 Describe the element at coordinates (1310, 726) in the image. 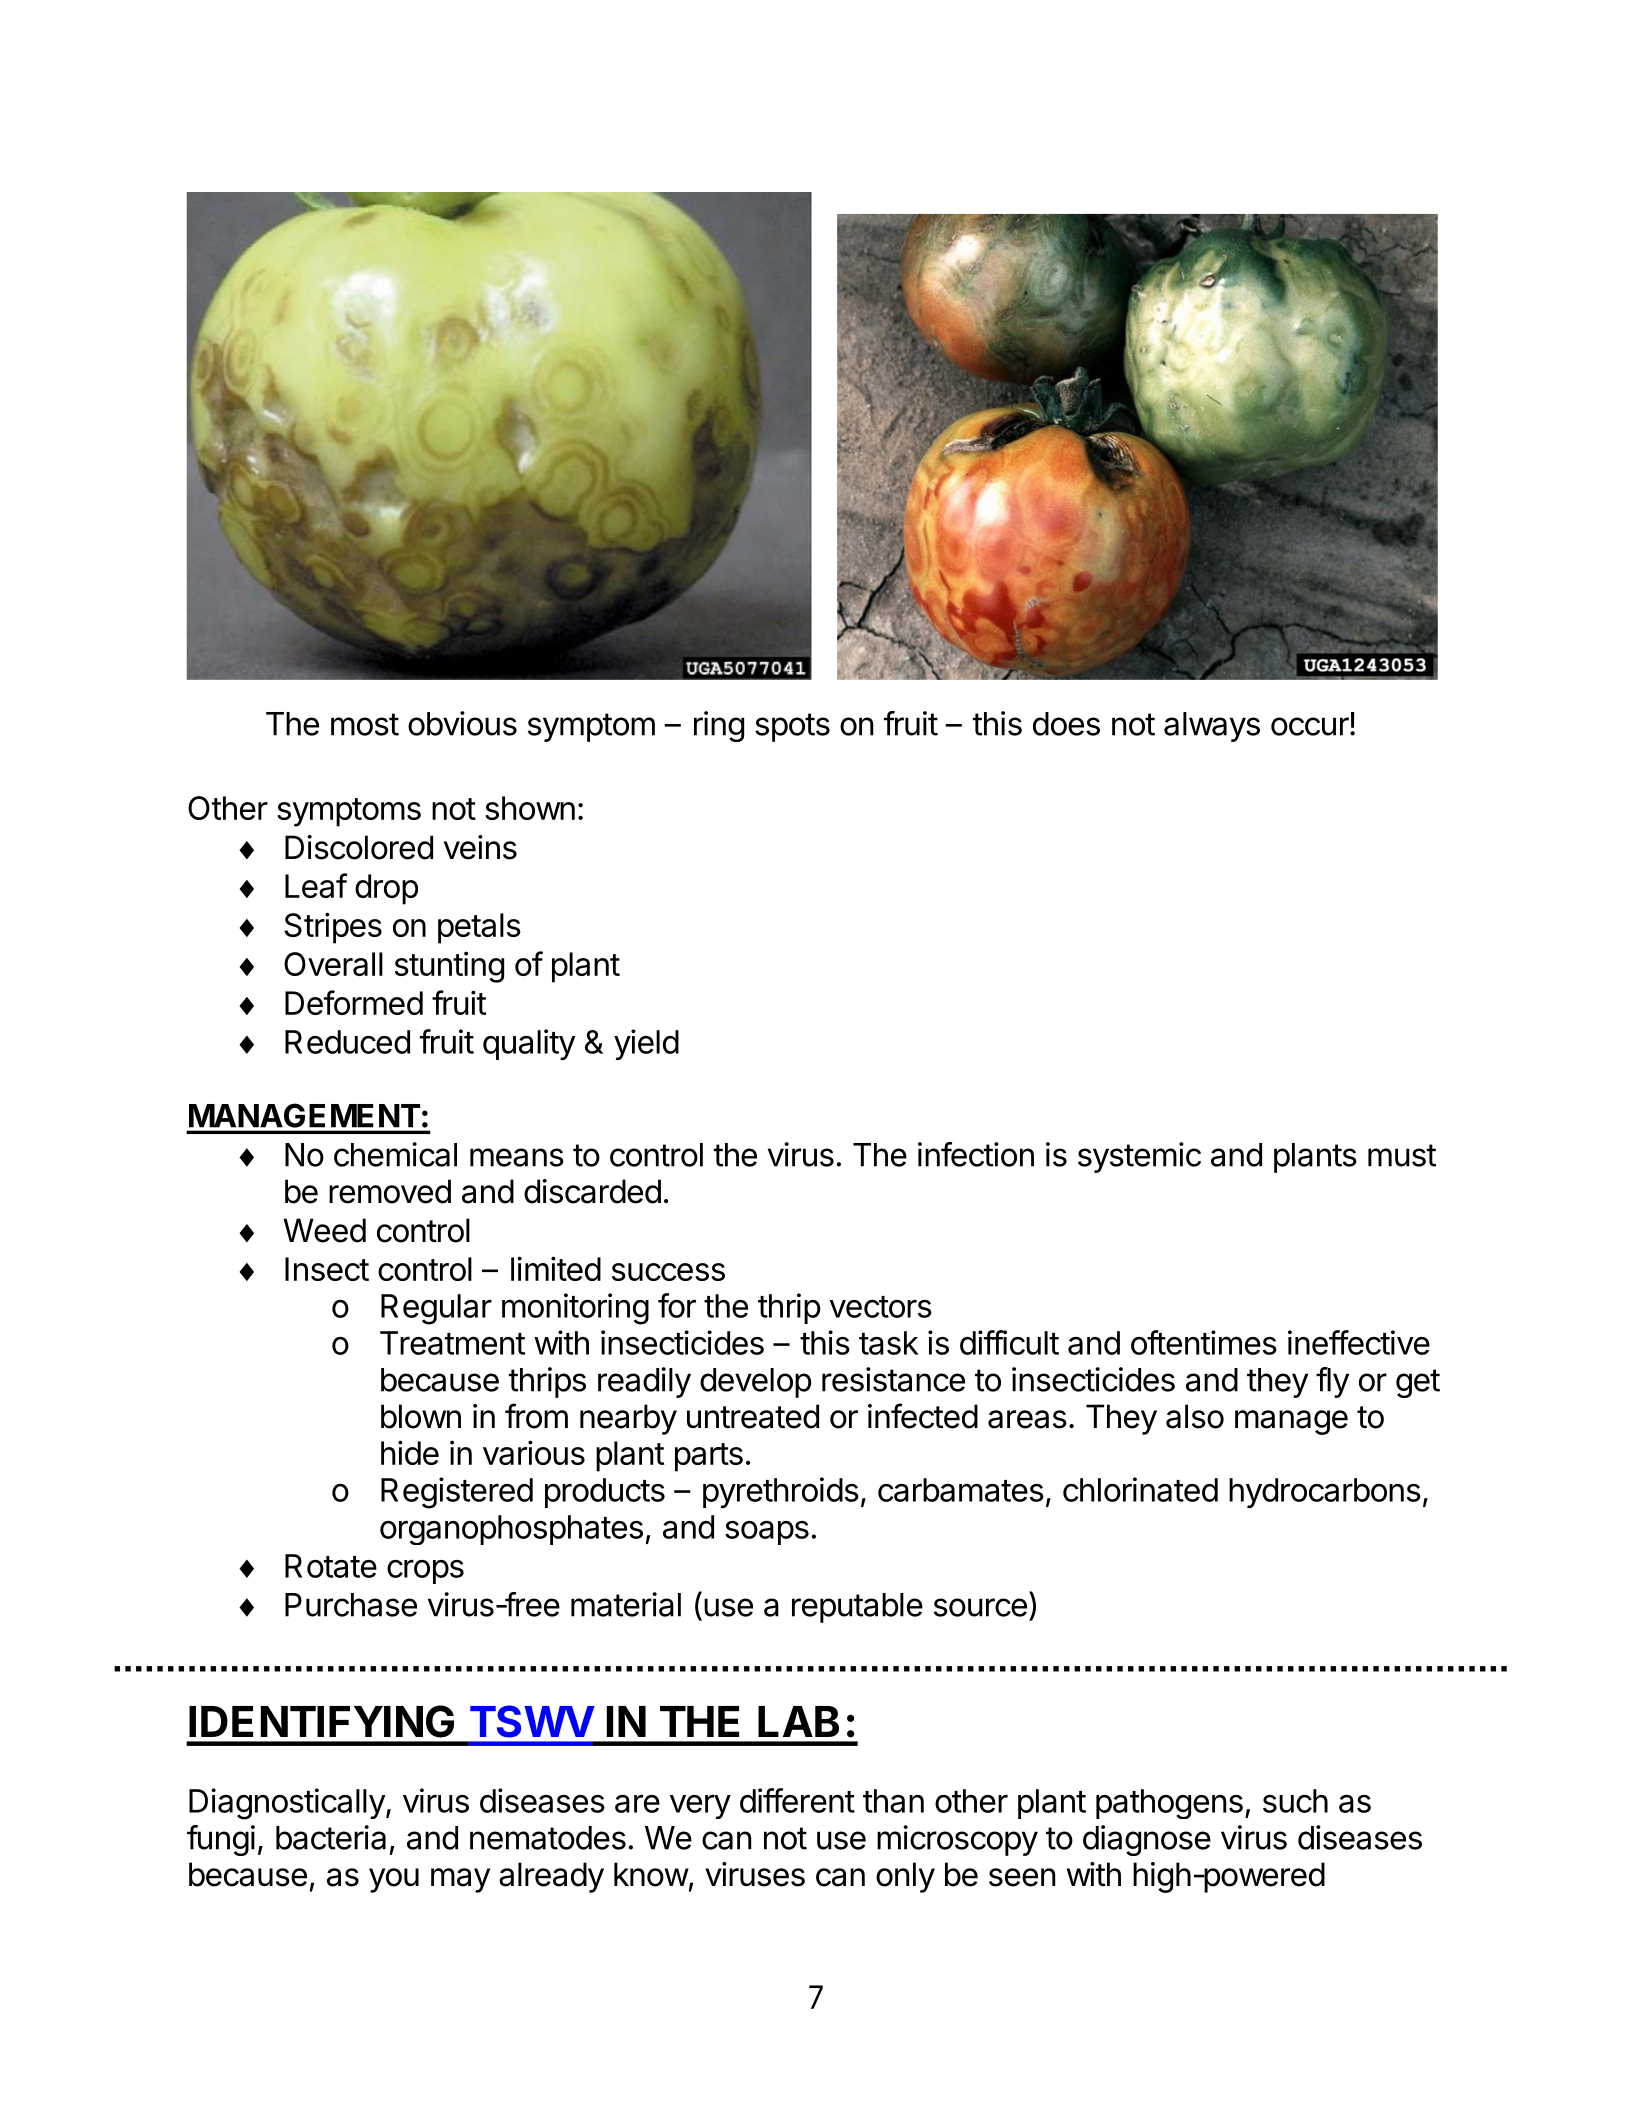

I see `occur` at that location.
